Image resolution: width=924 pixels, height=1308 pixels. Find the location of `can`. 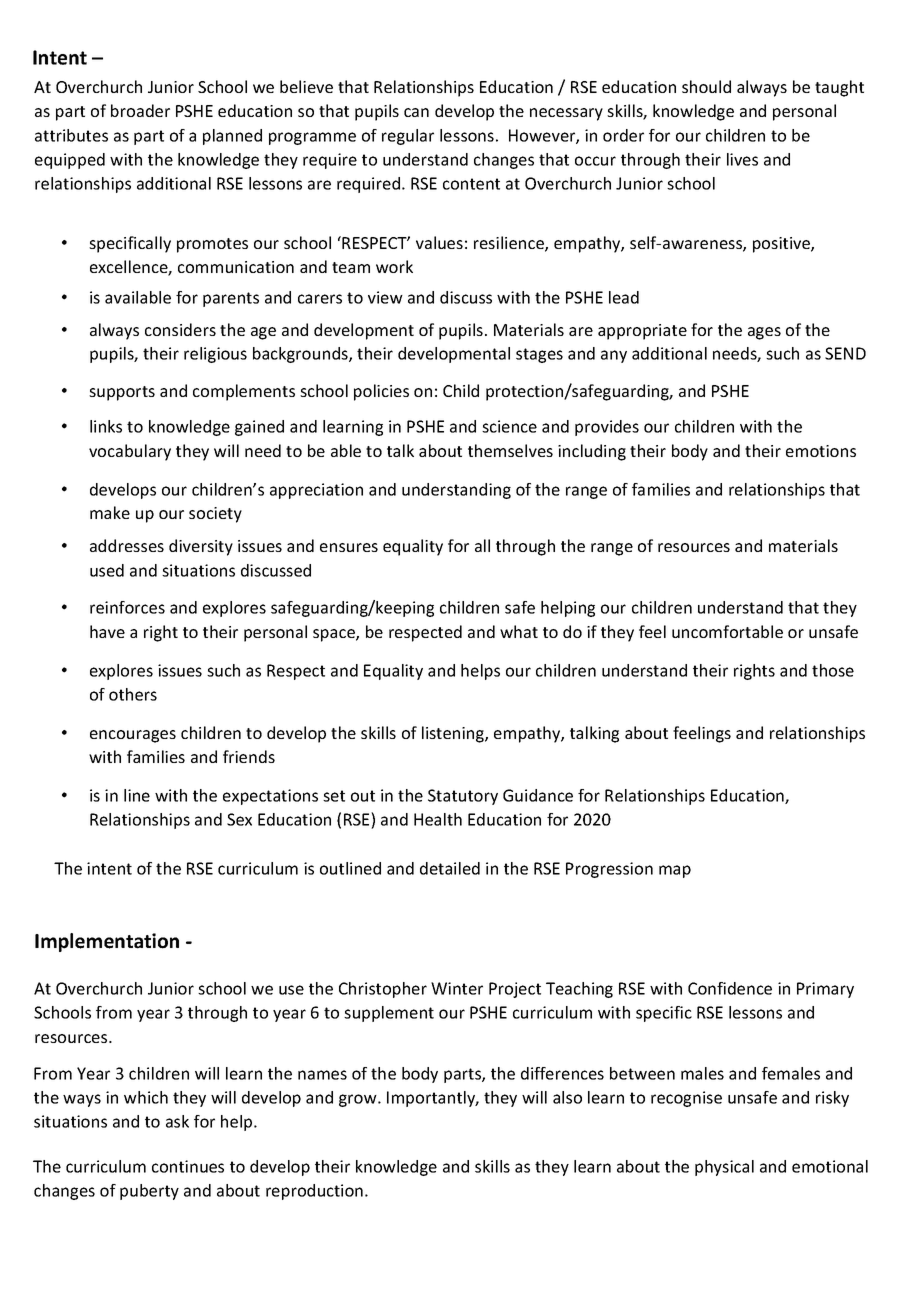

can is located at coordinates (416, 112).
